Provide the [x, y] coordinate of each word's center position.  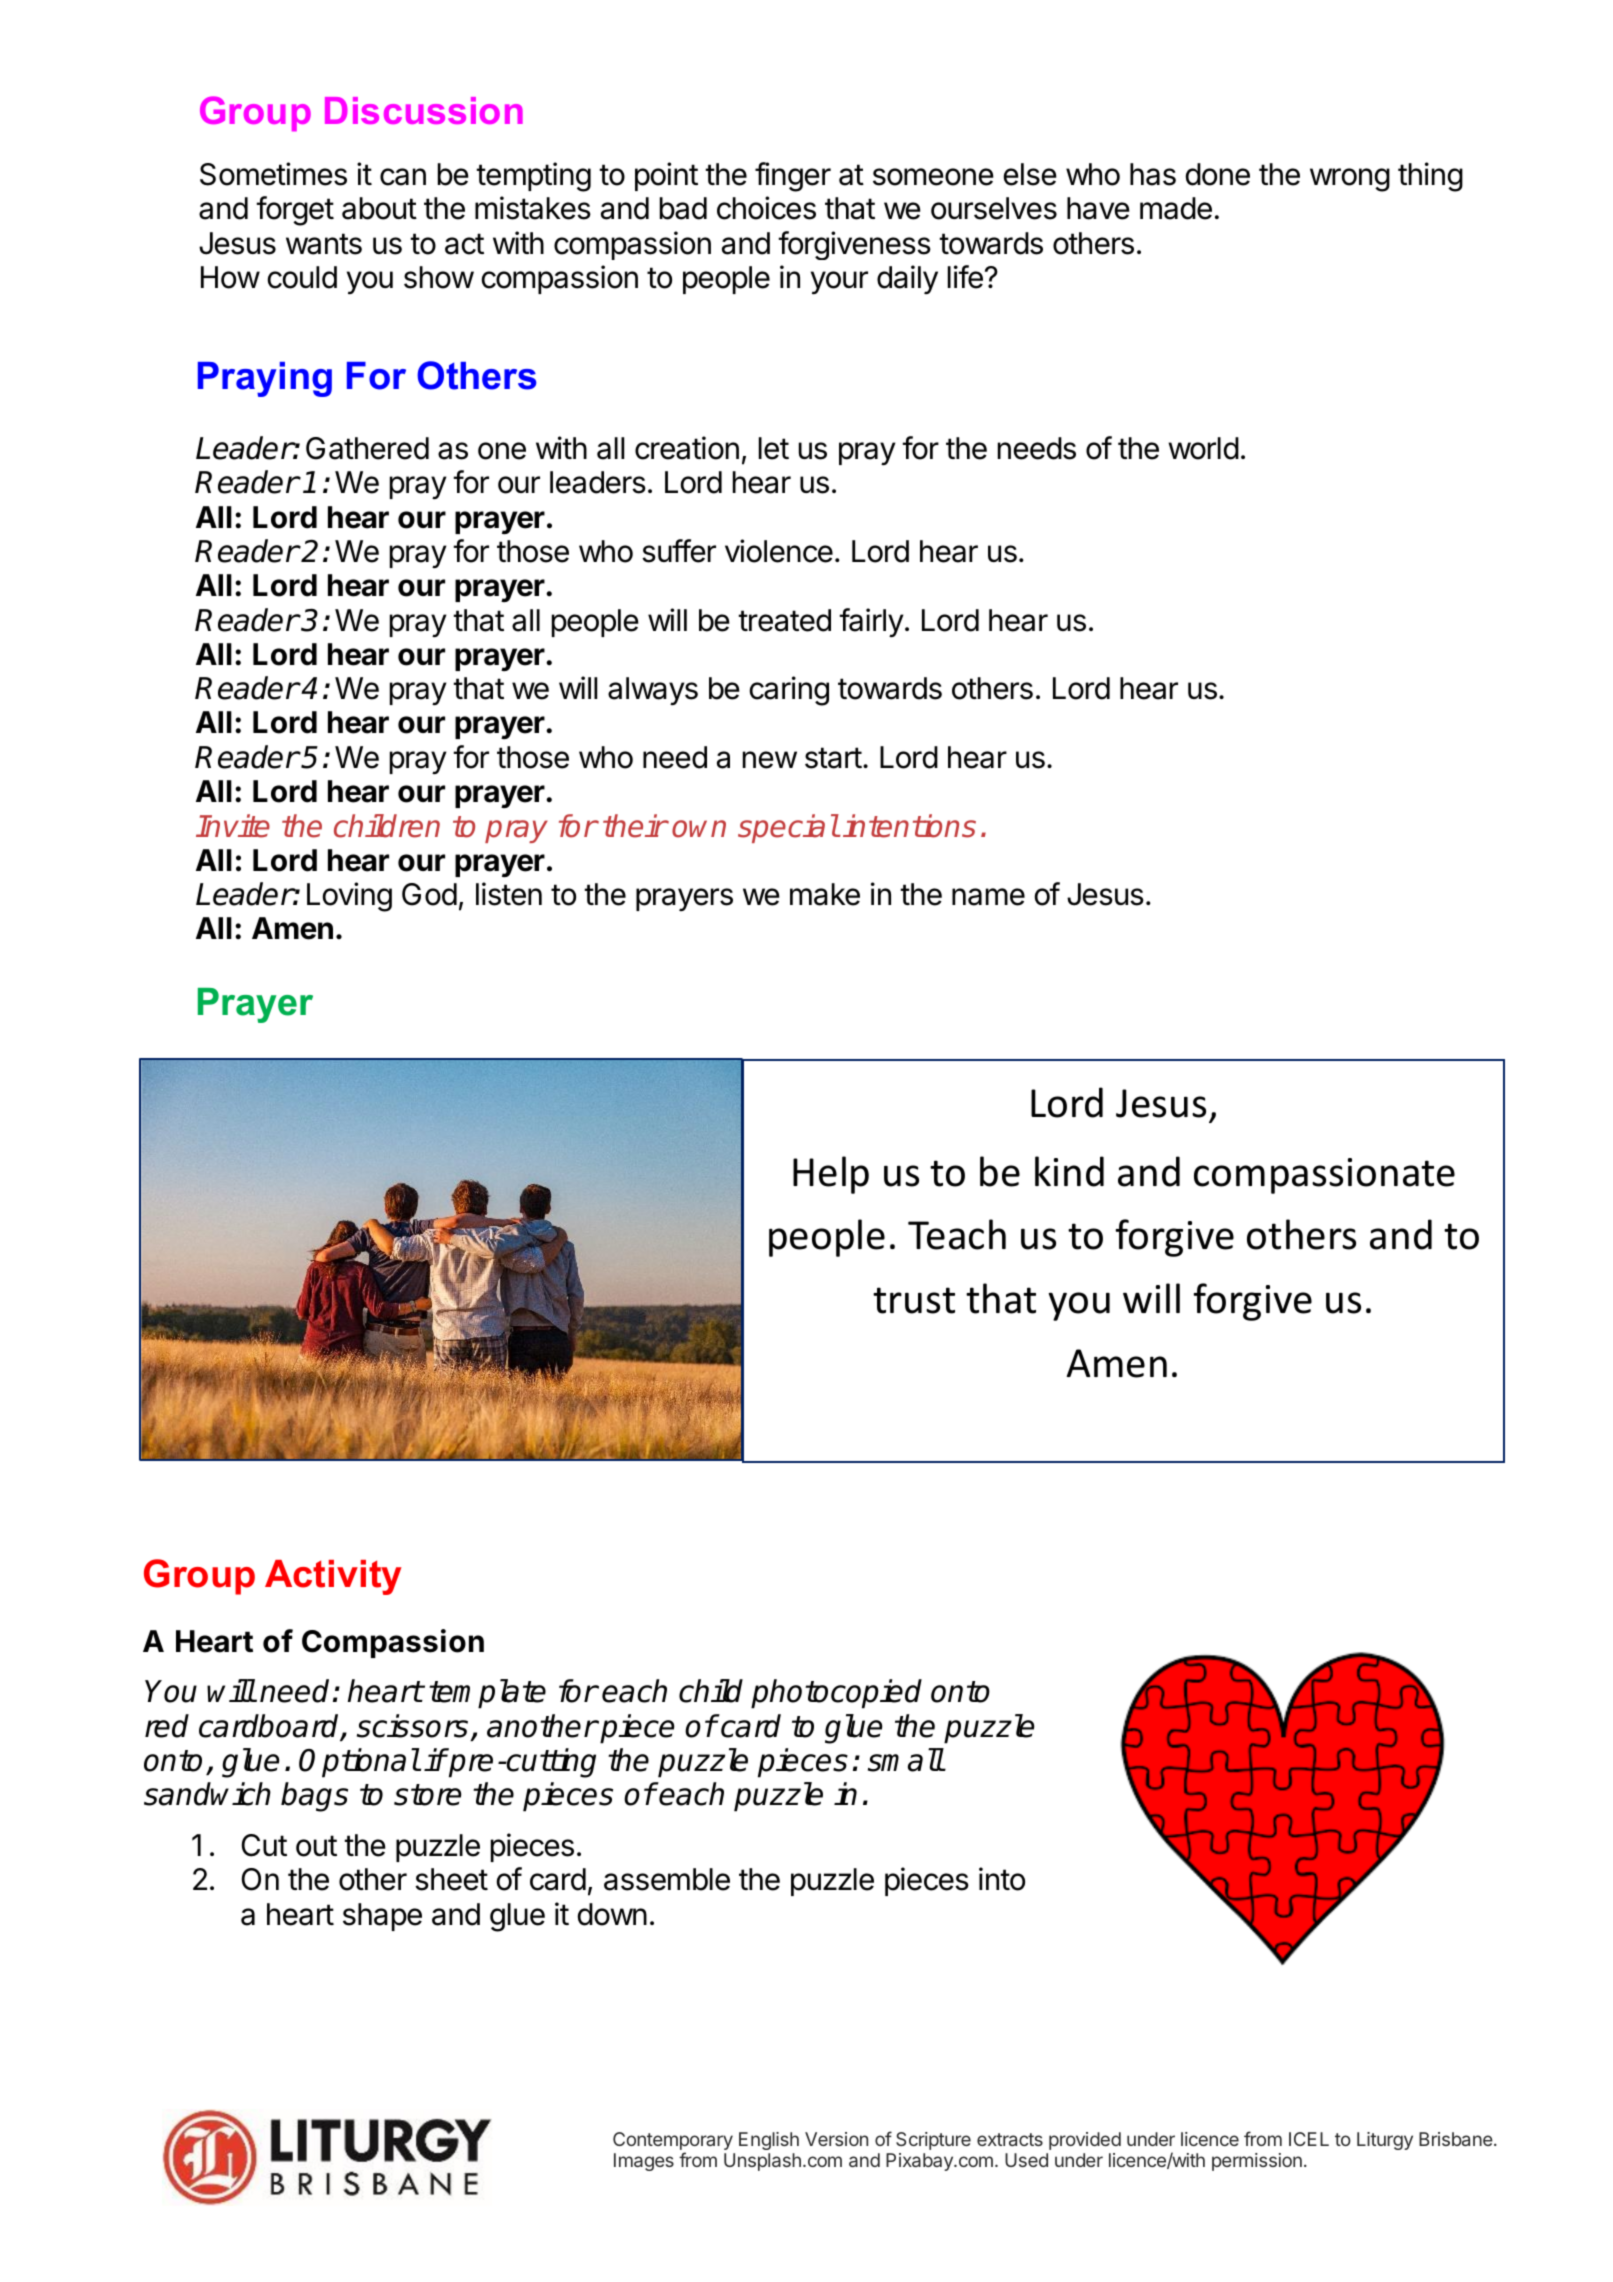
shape [382, 1917]
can [403, 177]
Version [836, 2139]
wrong [1350, 180]
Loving [349, 897]
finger [793, 177]
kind [1069, 1171]
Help [831, 1175]
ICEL [1309, 2139]
